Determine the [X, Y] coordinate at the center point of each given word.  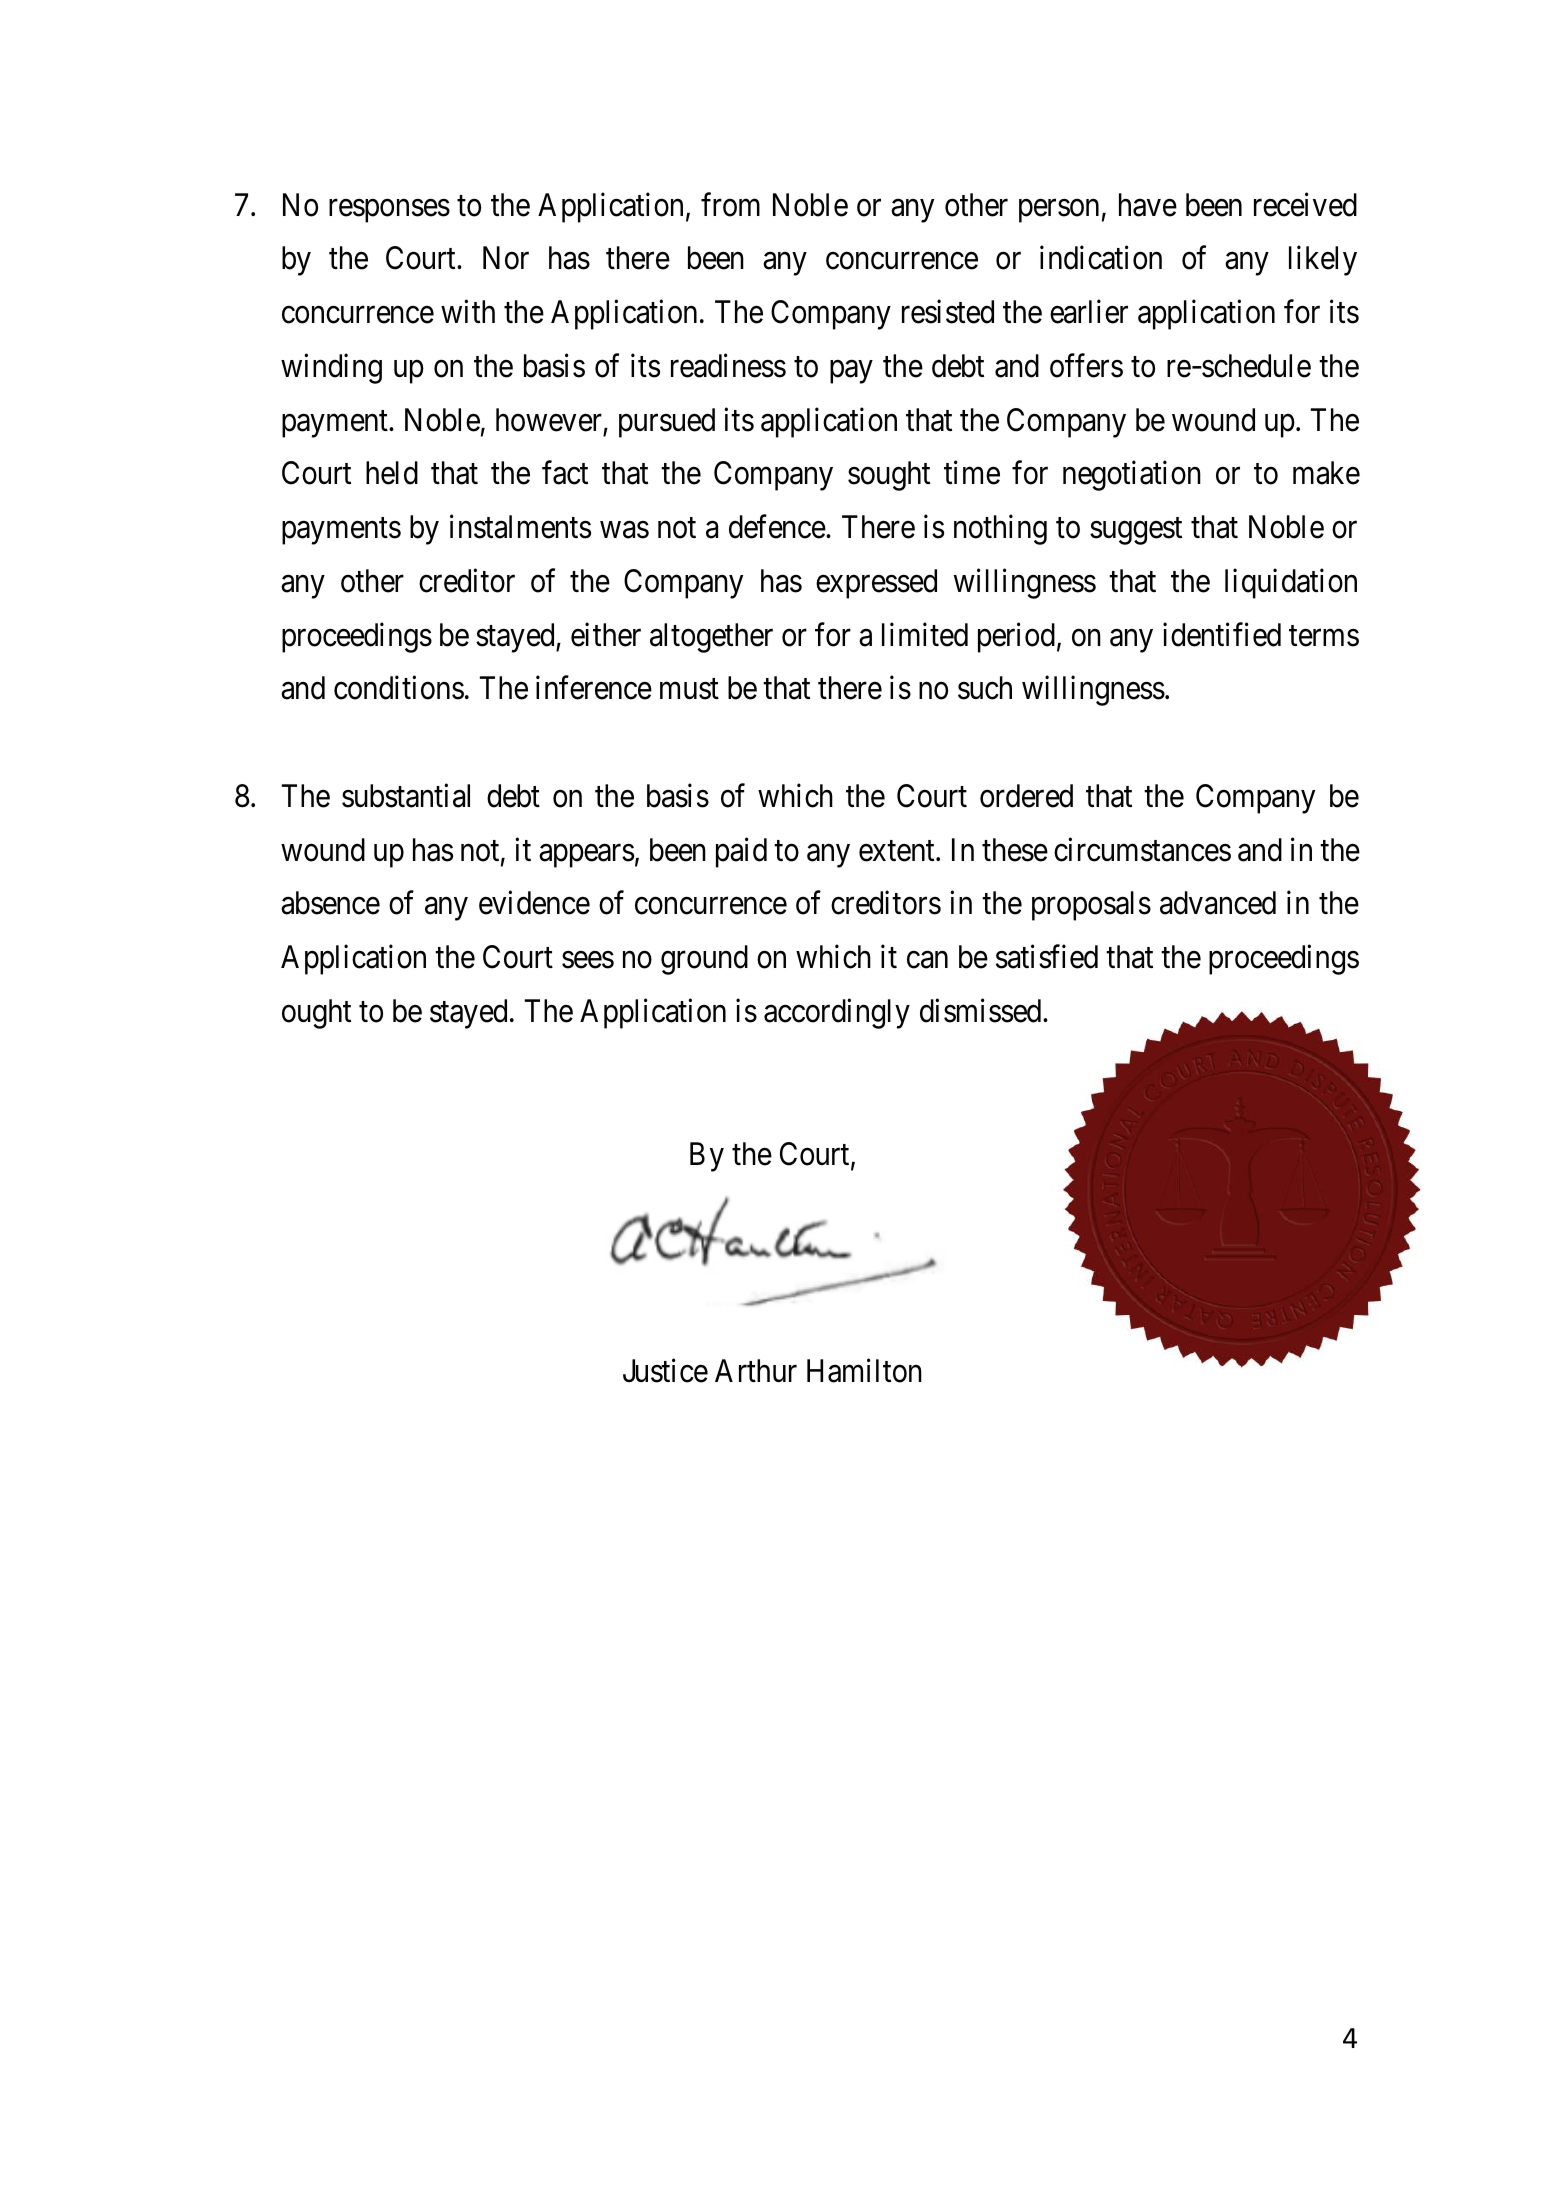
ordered [1026, 796]
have [1148, 205]
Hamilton [864, 1371]
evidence [534, 903]
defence [777, 527]
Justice [665, 1371]
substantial [406, 796]
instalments [520, 527]
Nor [506, 258]
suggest [1136, 531]
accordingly [837, 1014]
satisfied [1047, 957]
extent [898, 851]
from [730, 204]
